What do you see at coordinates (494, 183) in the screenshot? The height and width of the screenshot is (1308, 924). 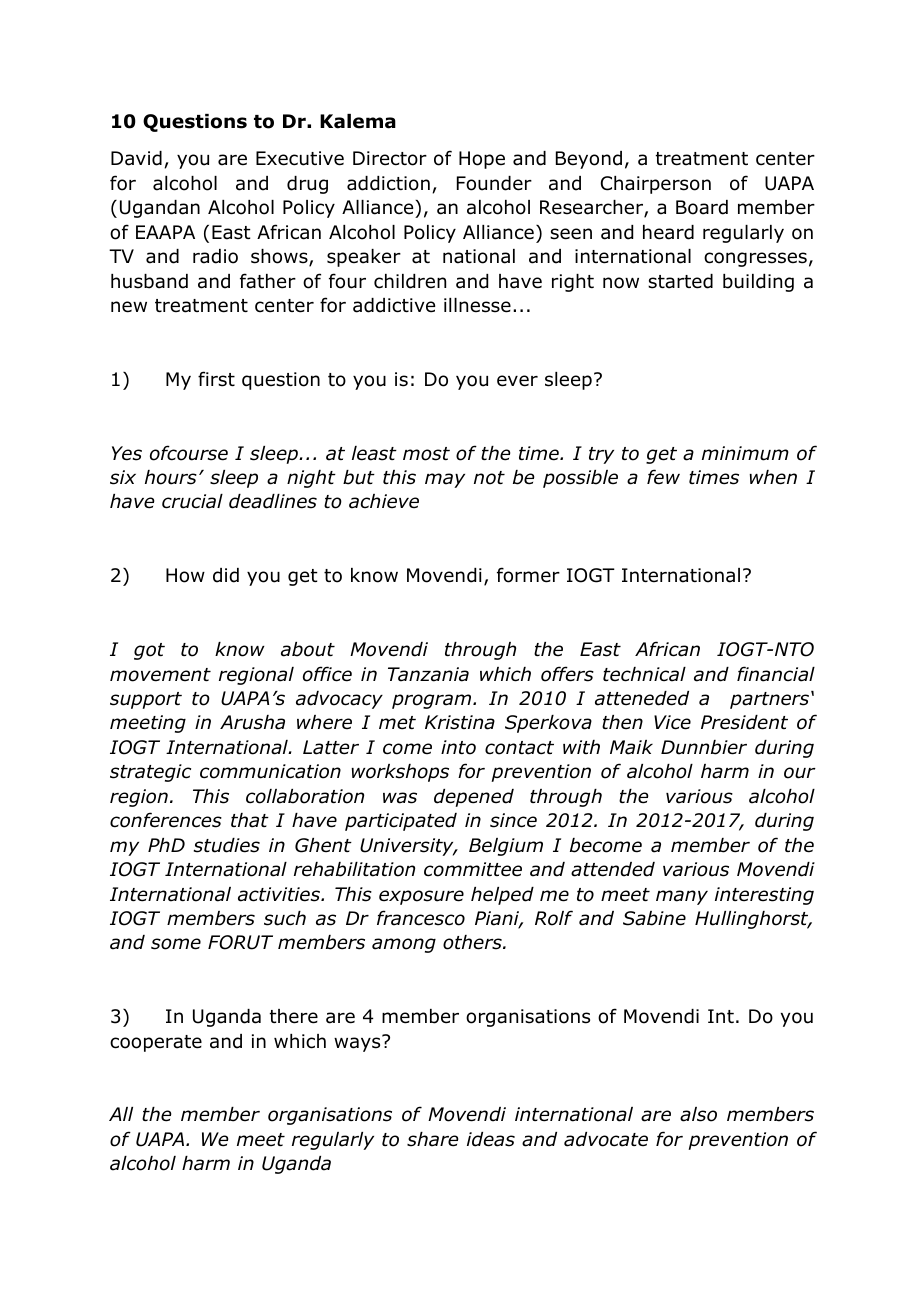 I see `Founder` at bounding box center [494, 183].
